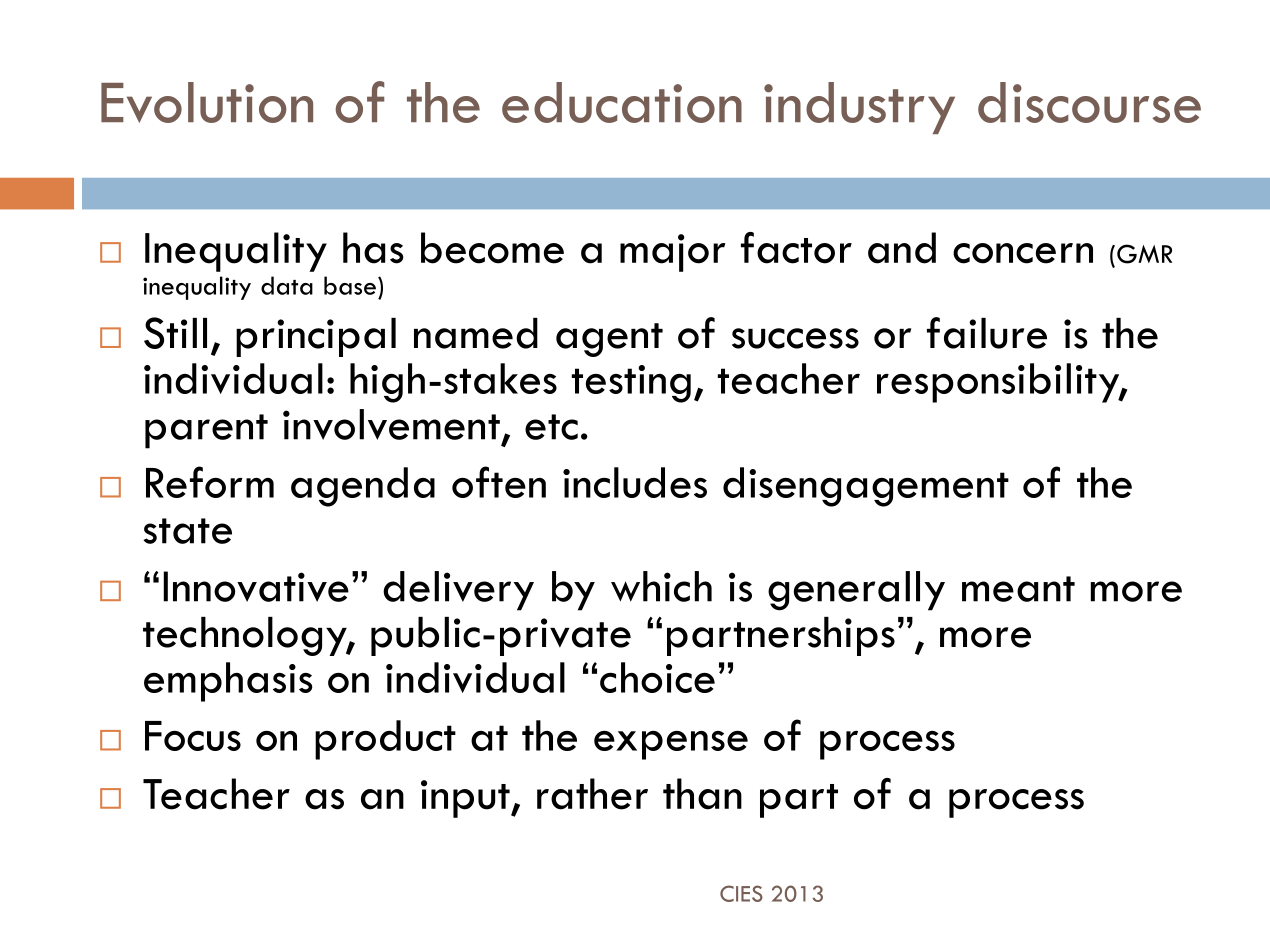 Image resolution: width=1270 pixels, height=952 pixels. Describe the element at coordinates (1089, 102) in the screenshot. I see `discourse` at that location.
